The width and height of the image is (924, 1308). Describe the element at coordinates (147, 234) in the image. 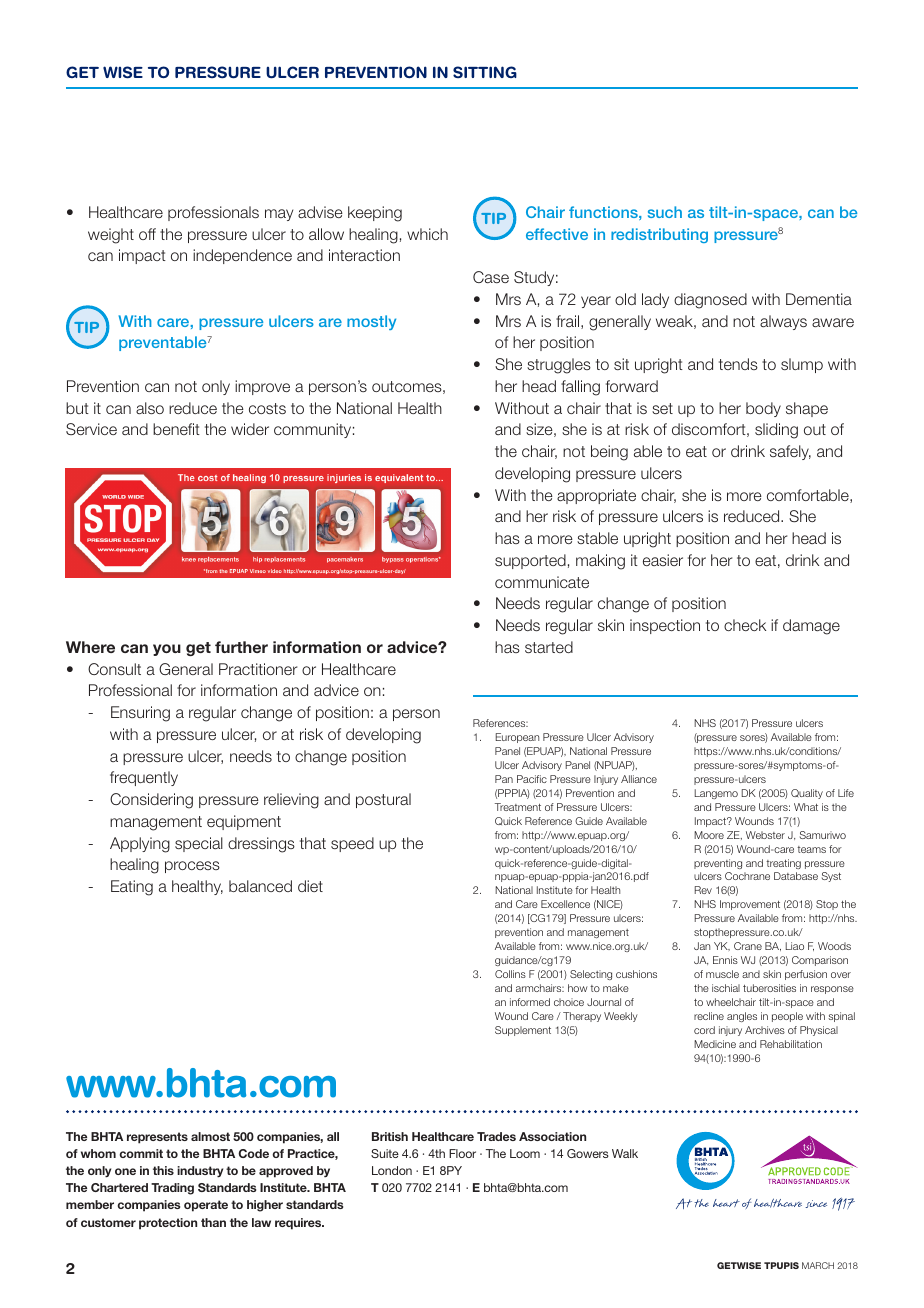

I see `off` at that location.
